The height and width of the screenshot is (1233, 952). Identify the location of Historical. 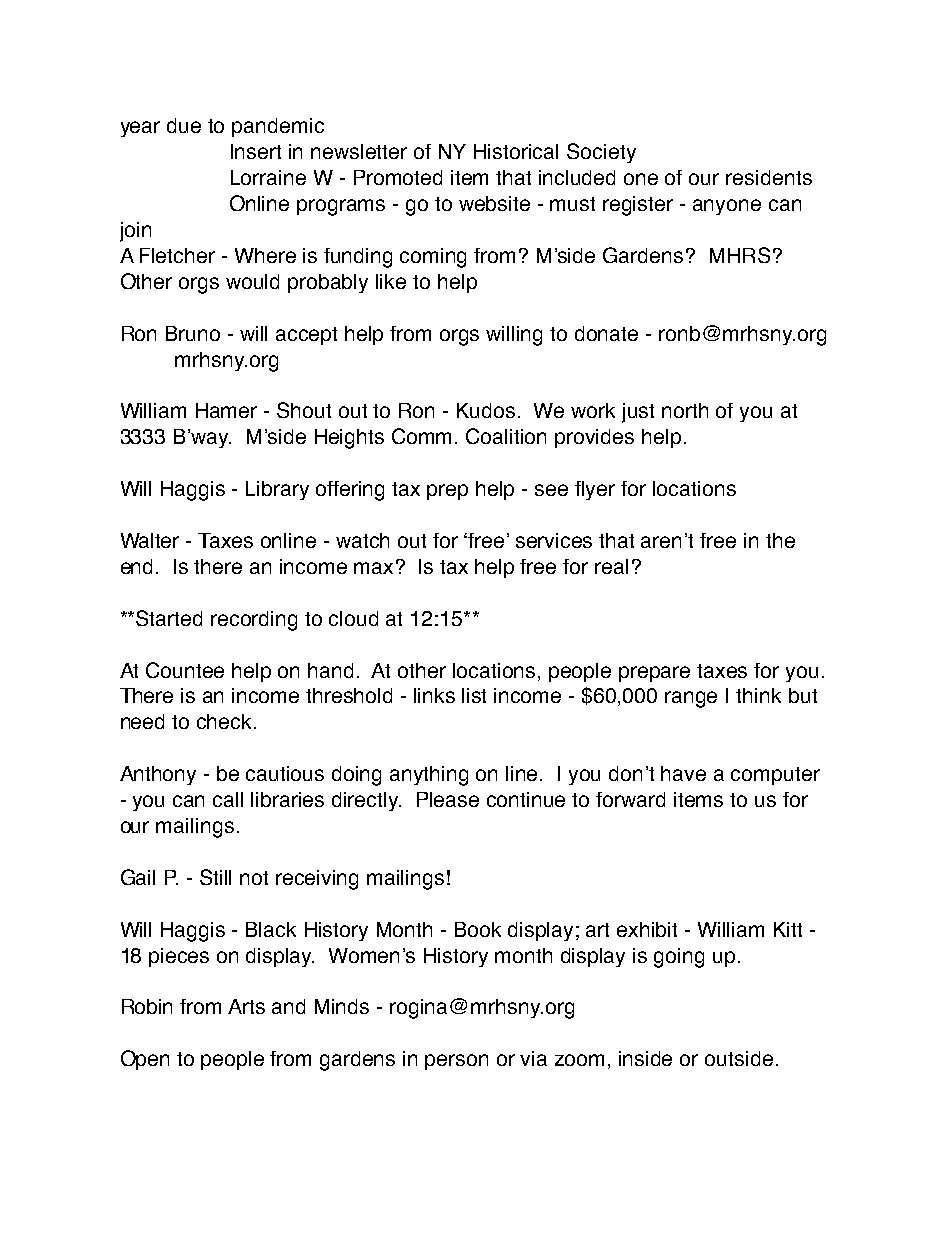
(516, 151).
